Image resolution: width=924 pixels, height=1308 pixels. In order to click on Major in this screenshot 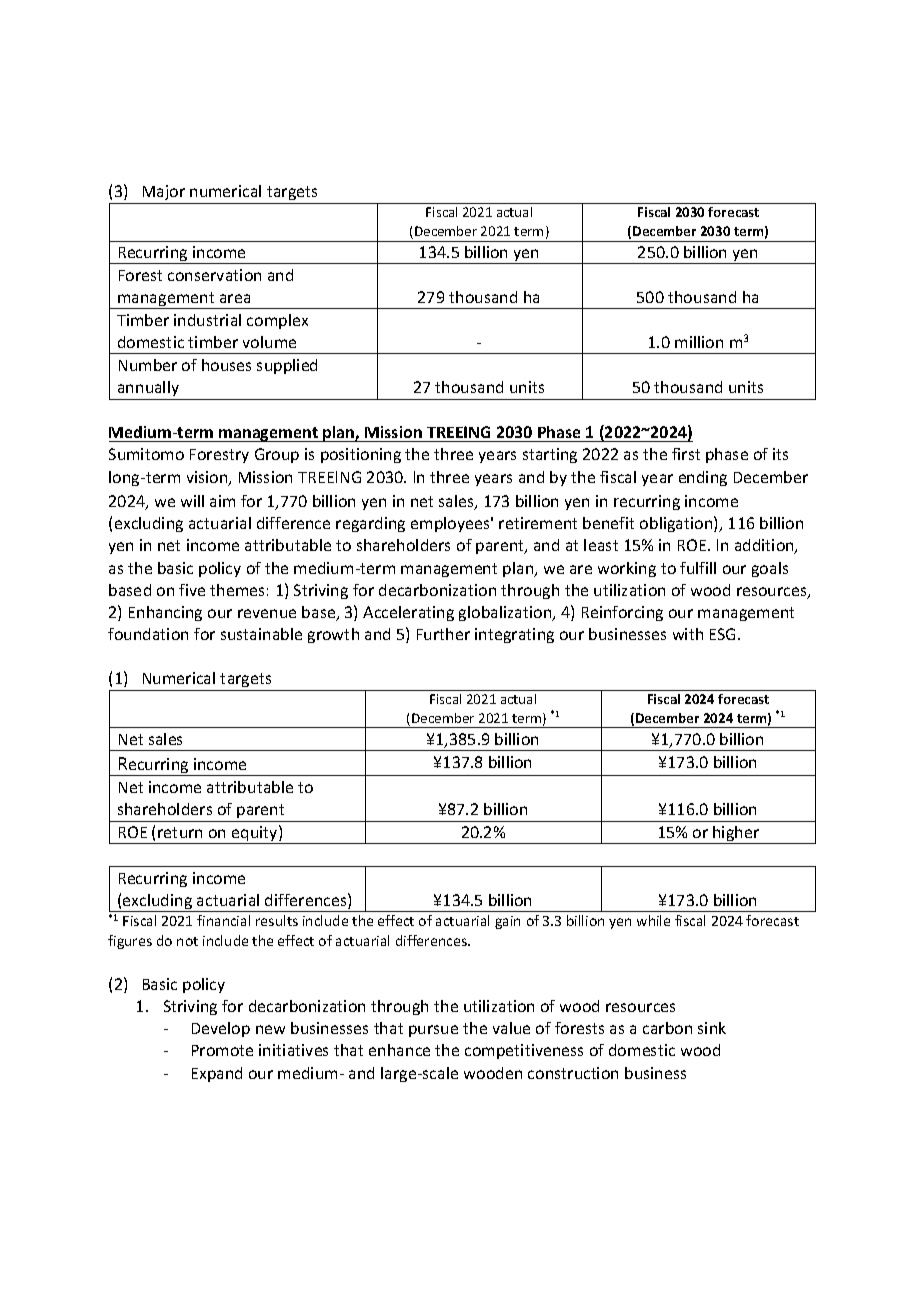, I will do `click(163, 194)`.
